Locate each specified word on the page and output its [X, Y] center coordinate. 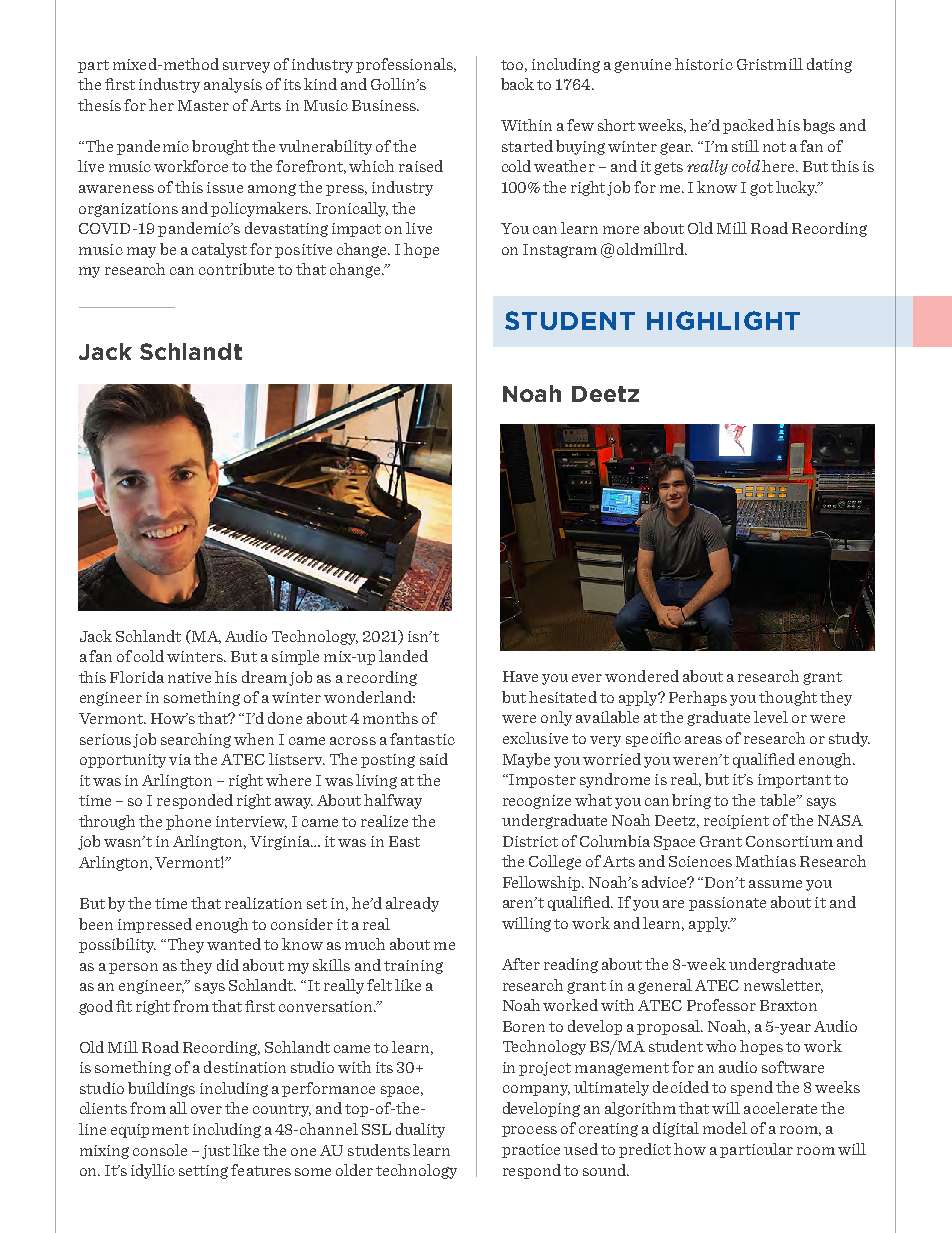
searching [196, 740]
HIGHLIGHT [723, 320]
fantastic [422, 739]
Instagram [560, 251]
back [517, 84]
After [521, 964]
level [771, 717]
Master [203, 105]
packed [748, 126]
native [189, 677]
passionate [727, 904]
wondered [642, 676]
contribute [236, 269]
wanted [234, 944]
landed [403, 656]
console [160, 1150]
